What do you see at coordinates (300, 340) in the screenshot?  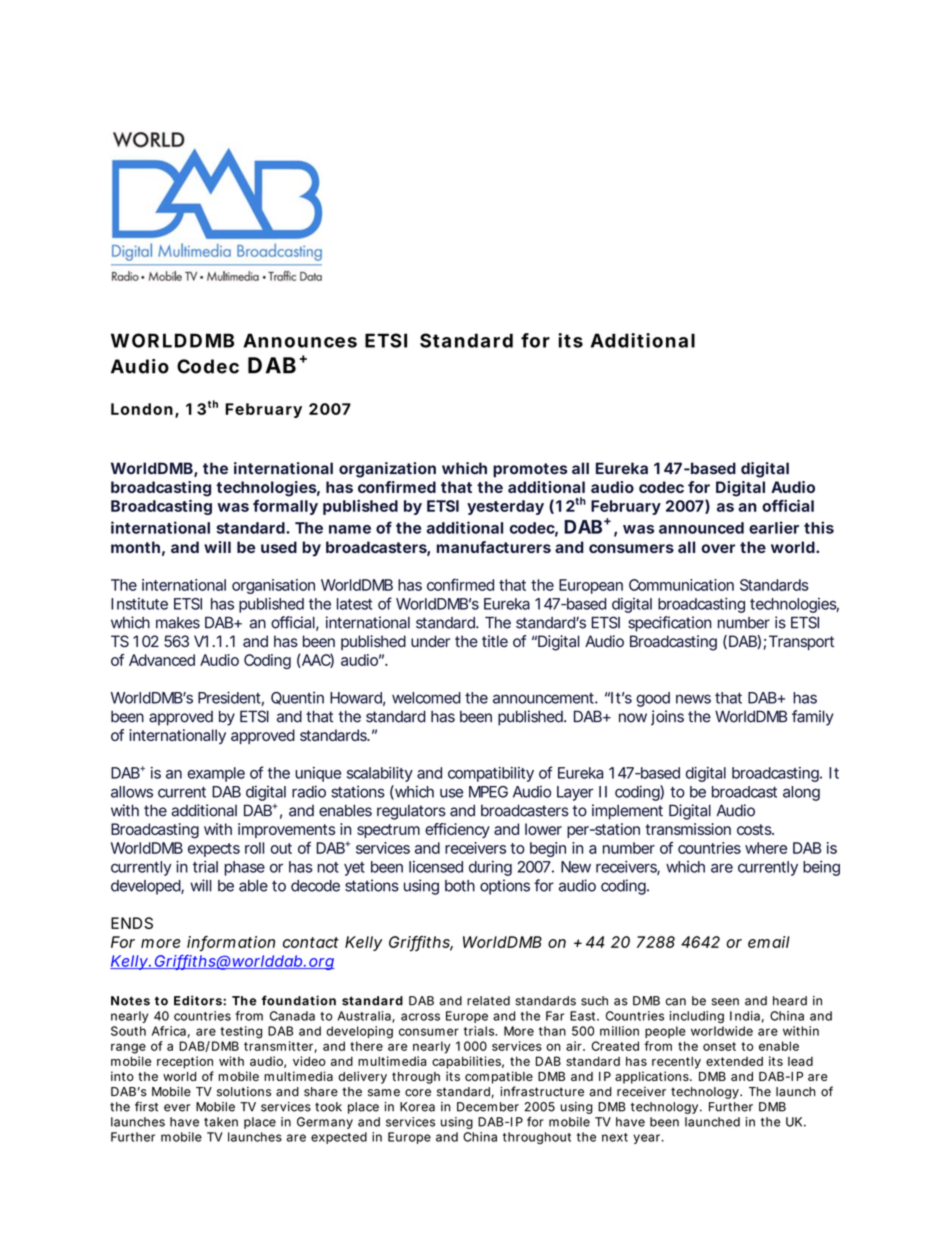 I see `Announces` at bounding box center [300, 340].
